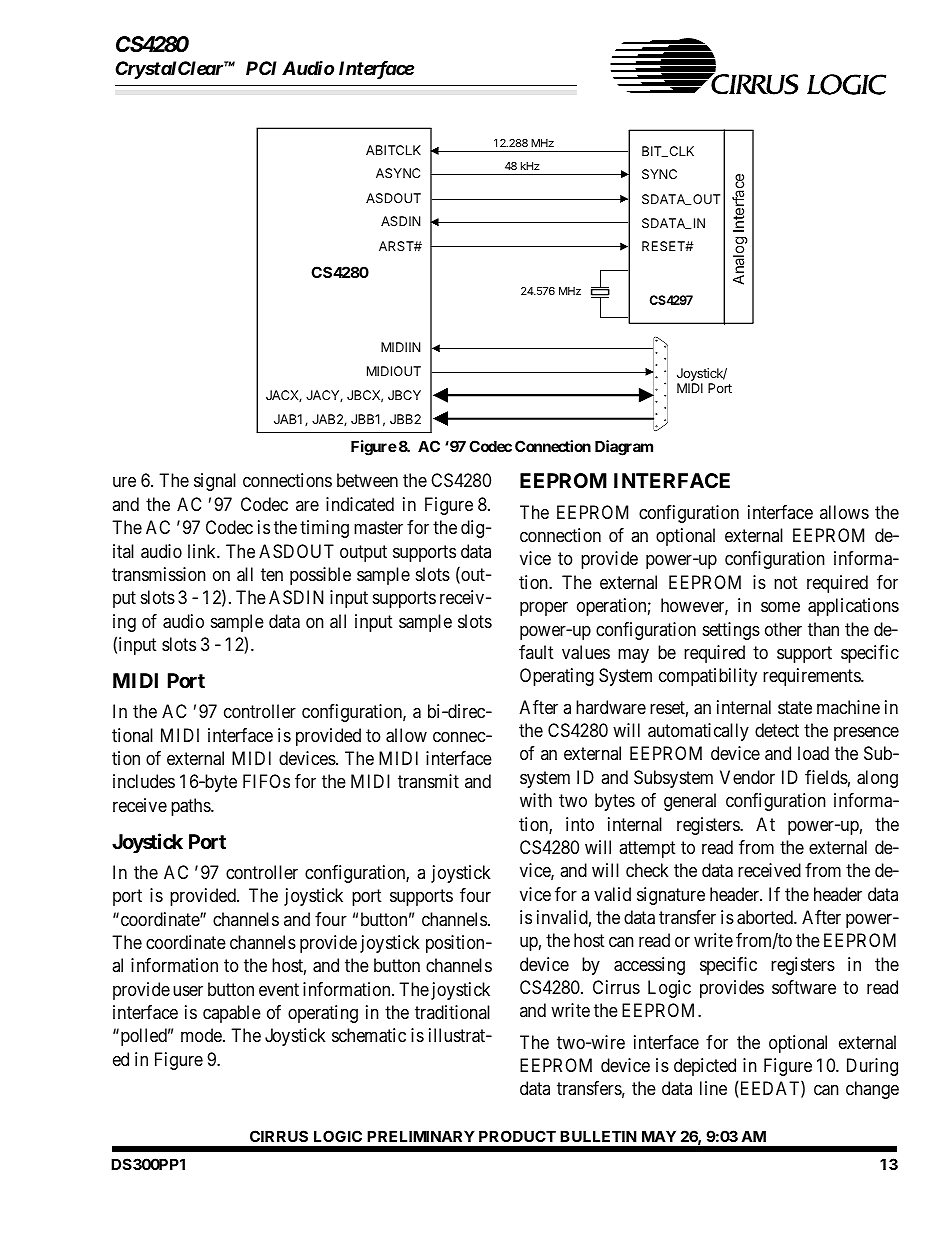  What do you see at coordinates (215, 482) in the screenshot?
I see `signal` at bounding box center [215, 482].
